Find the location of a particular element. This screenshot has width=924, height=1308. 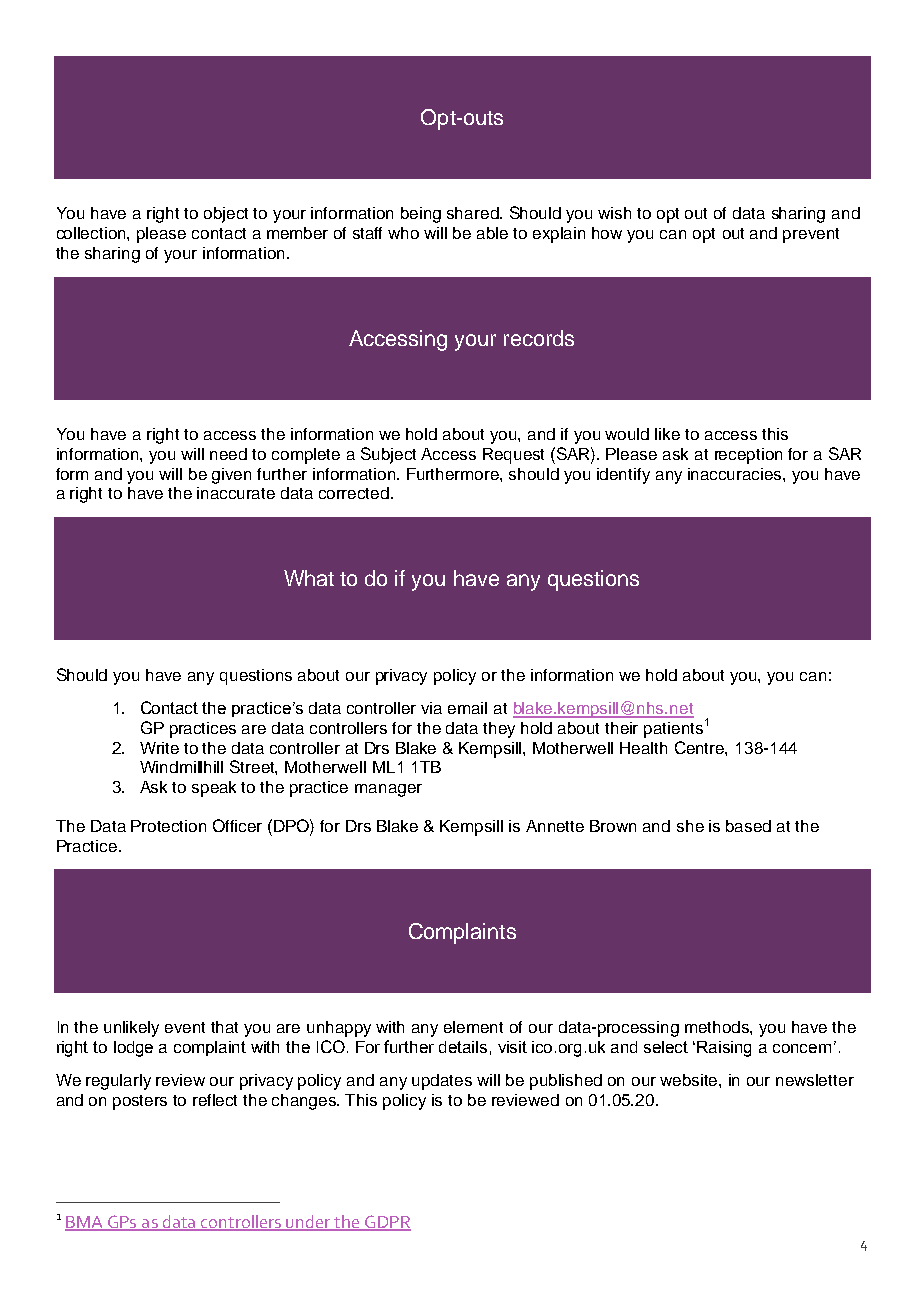

GDPR is located at coordinates (387, 1223).
